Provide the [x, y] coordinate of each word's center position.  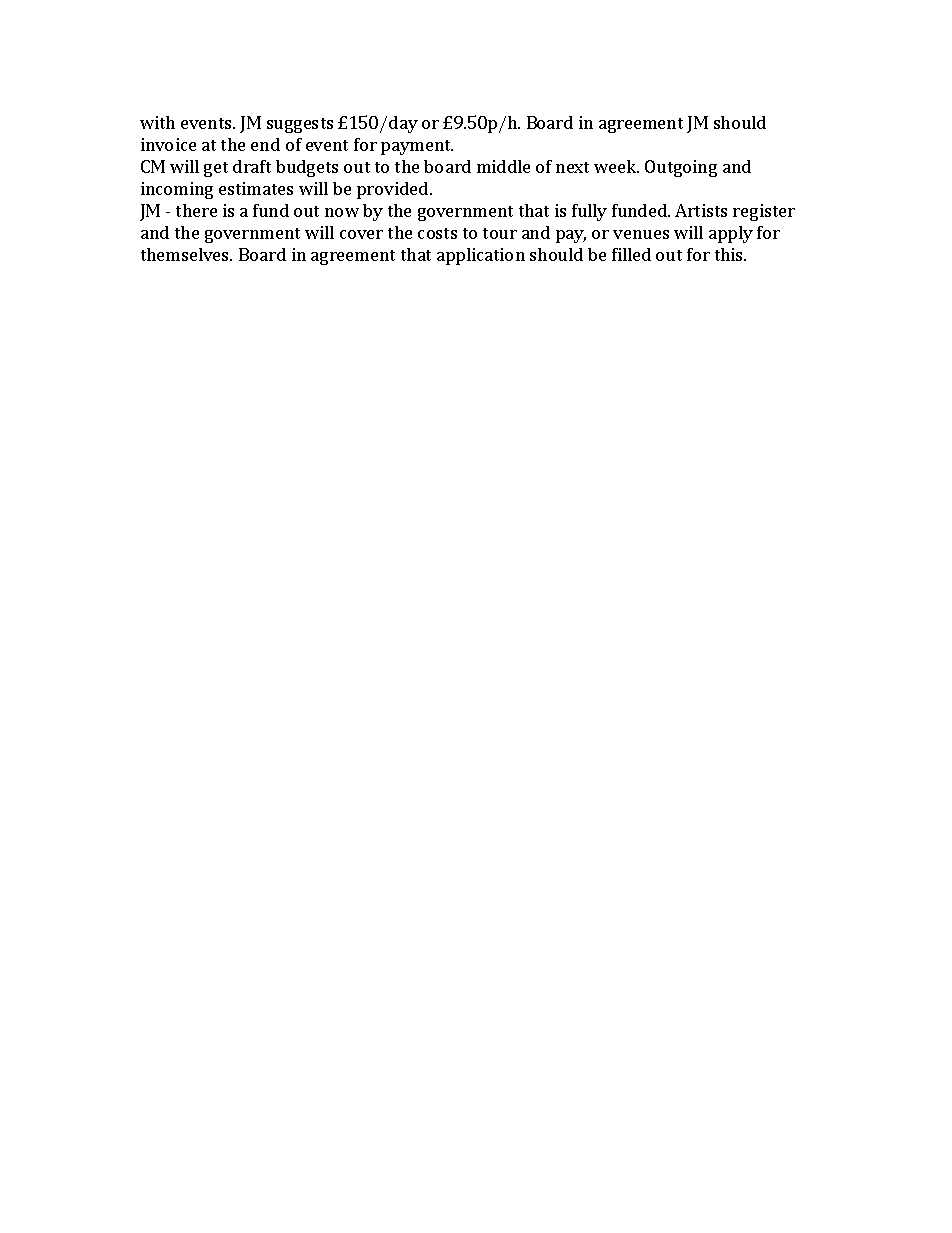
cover [361, 234]
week [616, 166]
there [196, 210]
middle [503, 166]
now [342, 212]
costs [437, 233]
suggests [300, 125]
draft [252, 166]
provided [394, 190]
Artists [701, 210]
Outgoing [681, 168]
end [265, 144]
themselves [186, 254]
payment [417, 147]
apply [731, 234]
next [572, 167]
